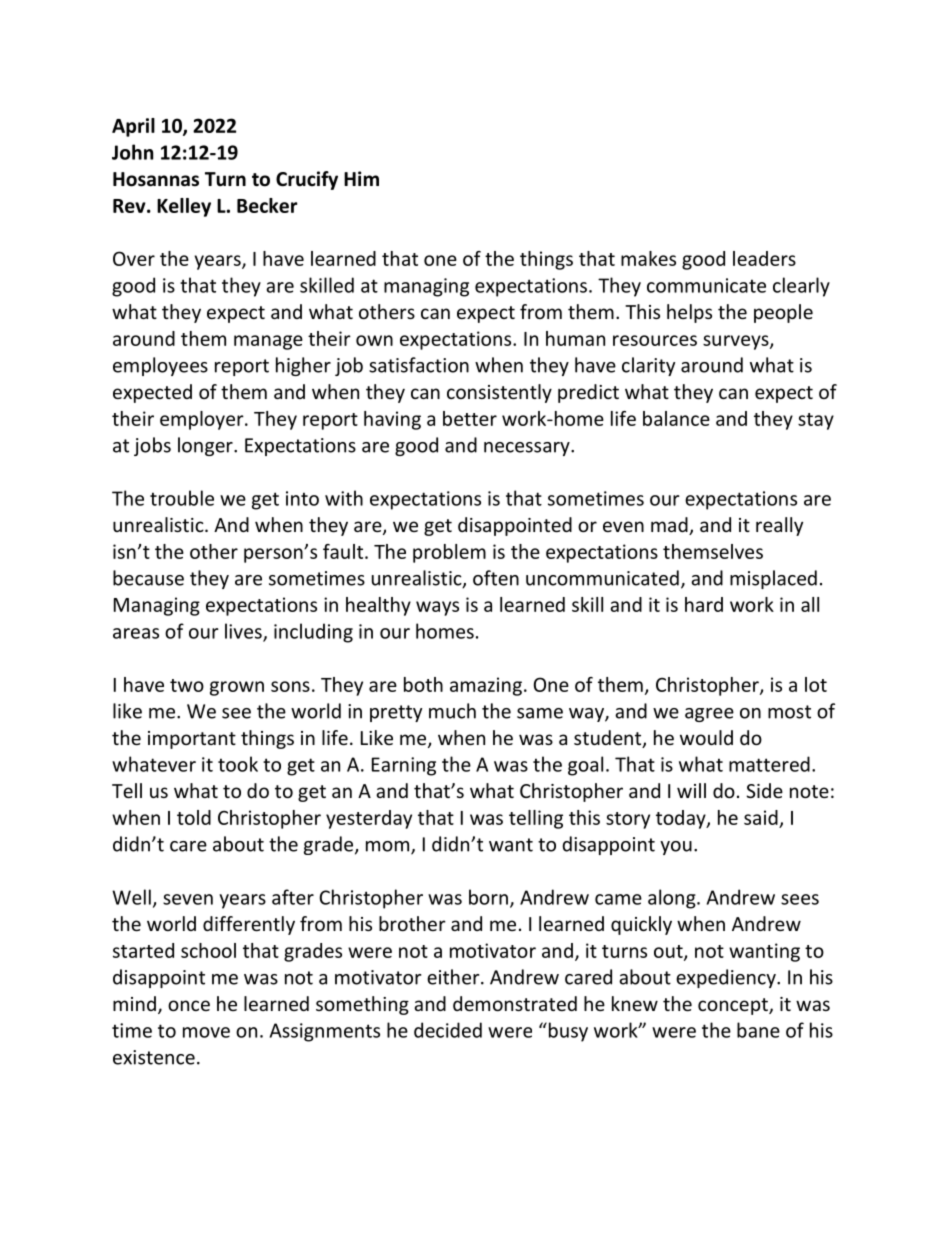 This screenshot has width=952, height=1233. I want to click on John, so click(132, 152).
